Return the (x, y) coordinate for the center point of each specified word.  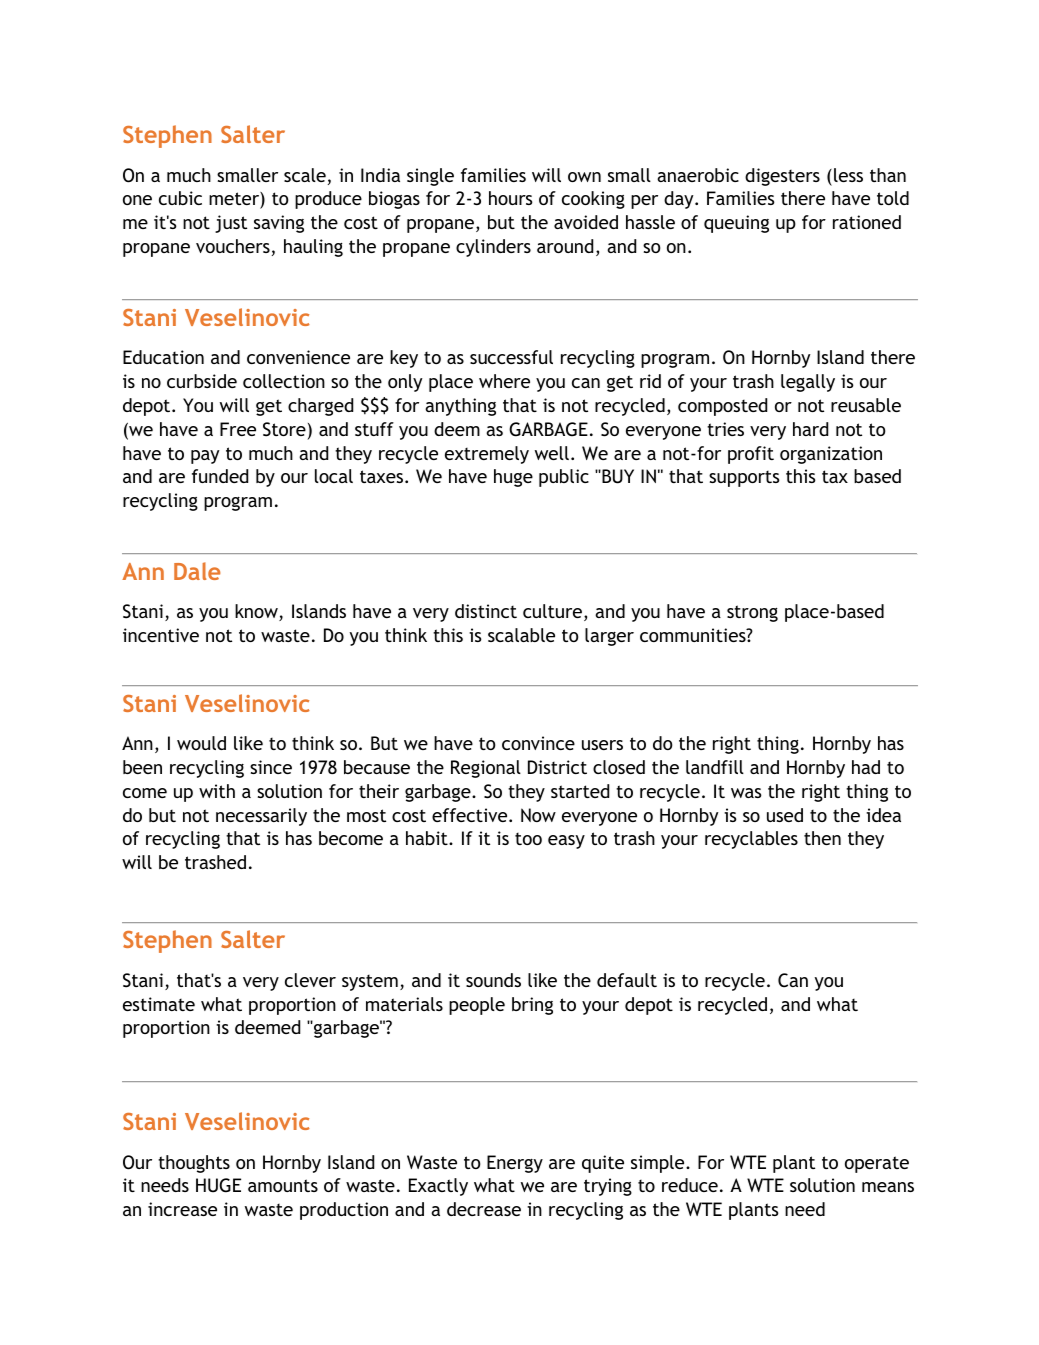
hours (511, 198)
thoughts (194, 1164)
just (231, 224)
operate (877, 1164)
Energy (515, 1164)
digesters (782, 177)
